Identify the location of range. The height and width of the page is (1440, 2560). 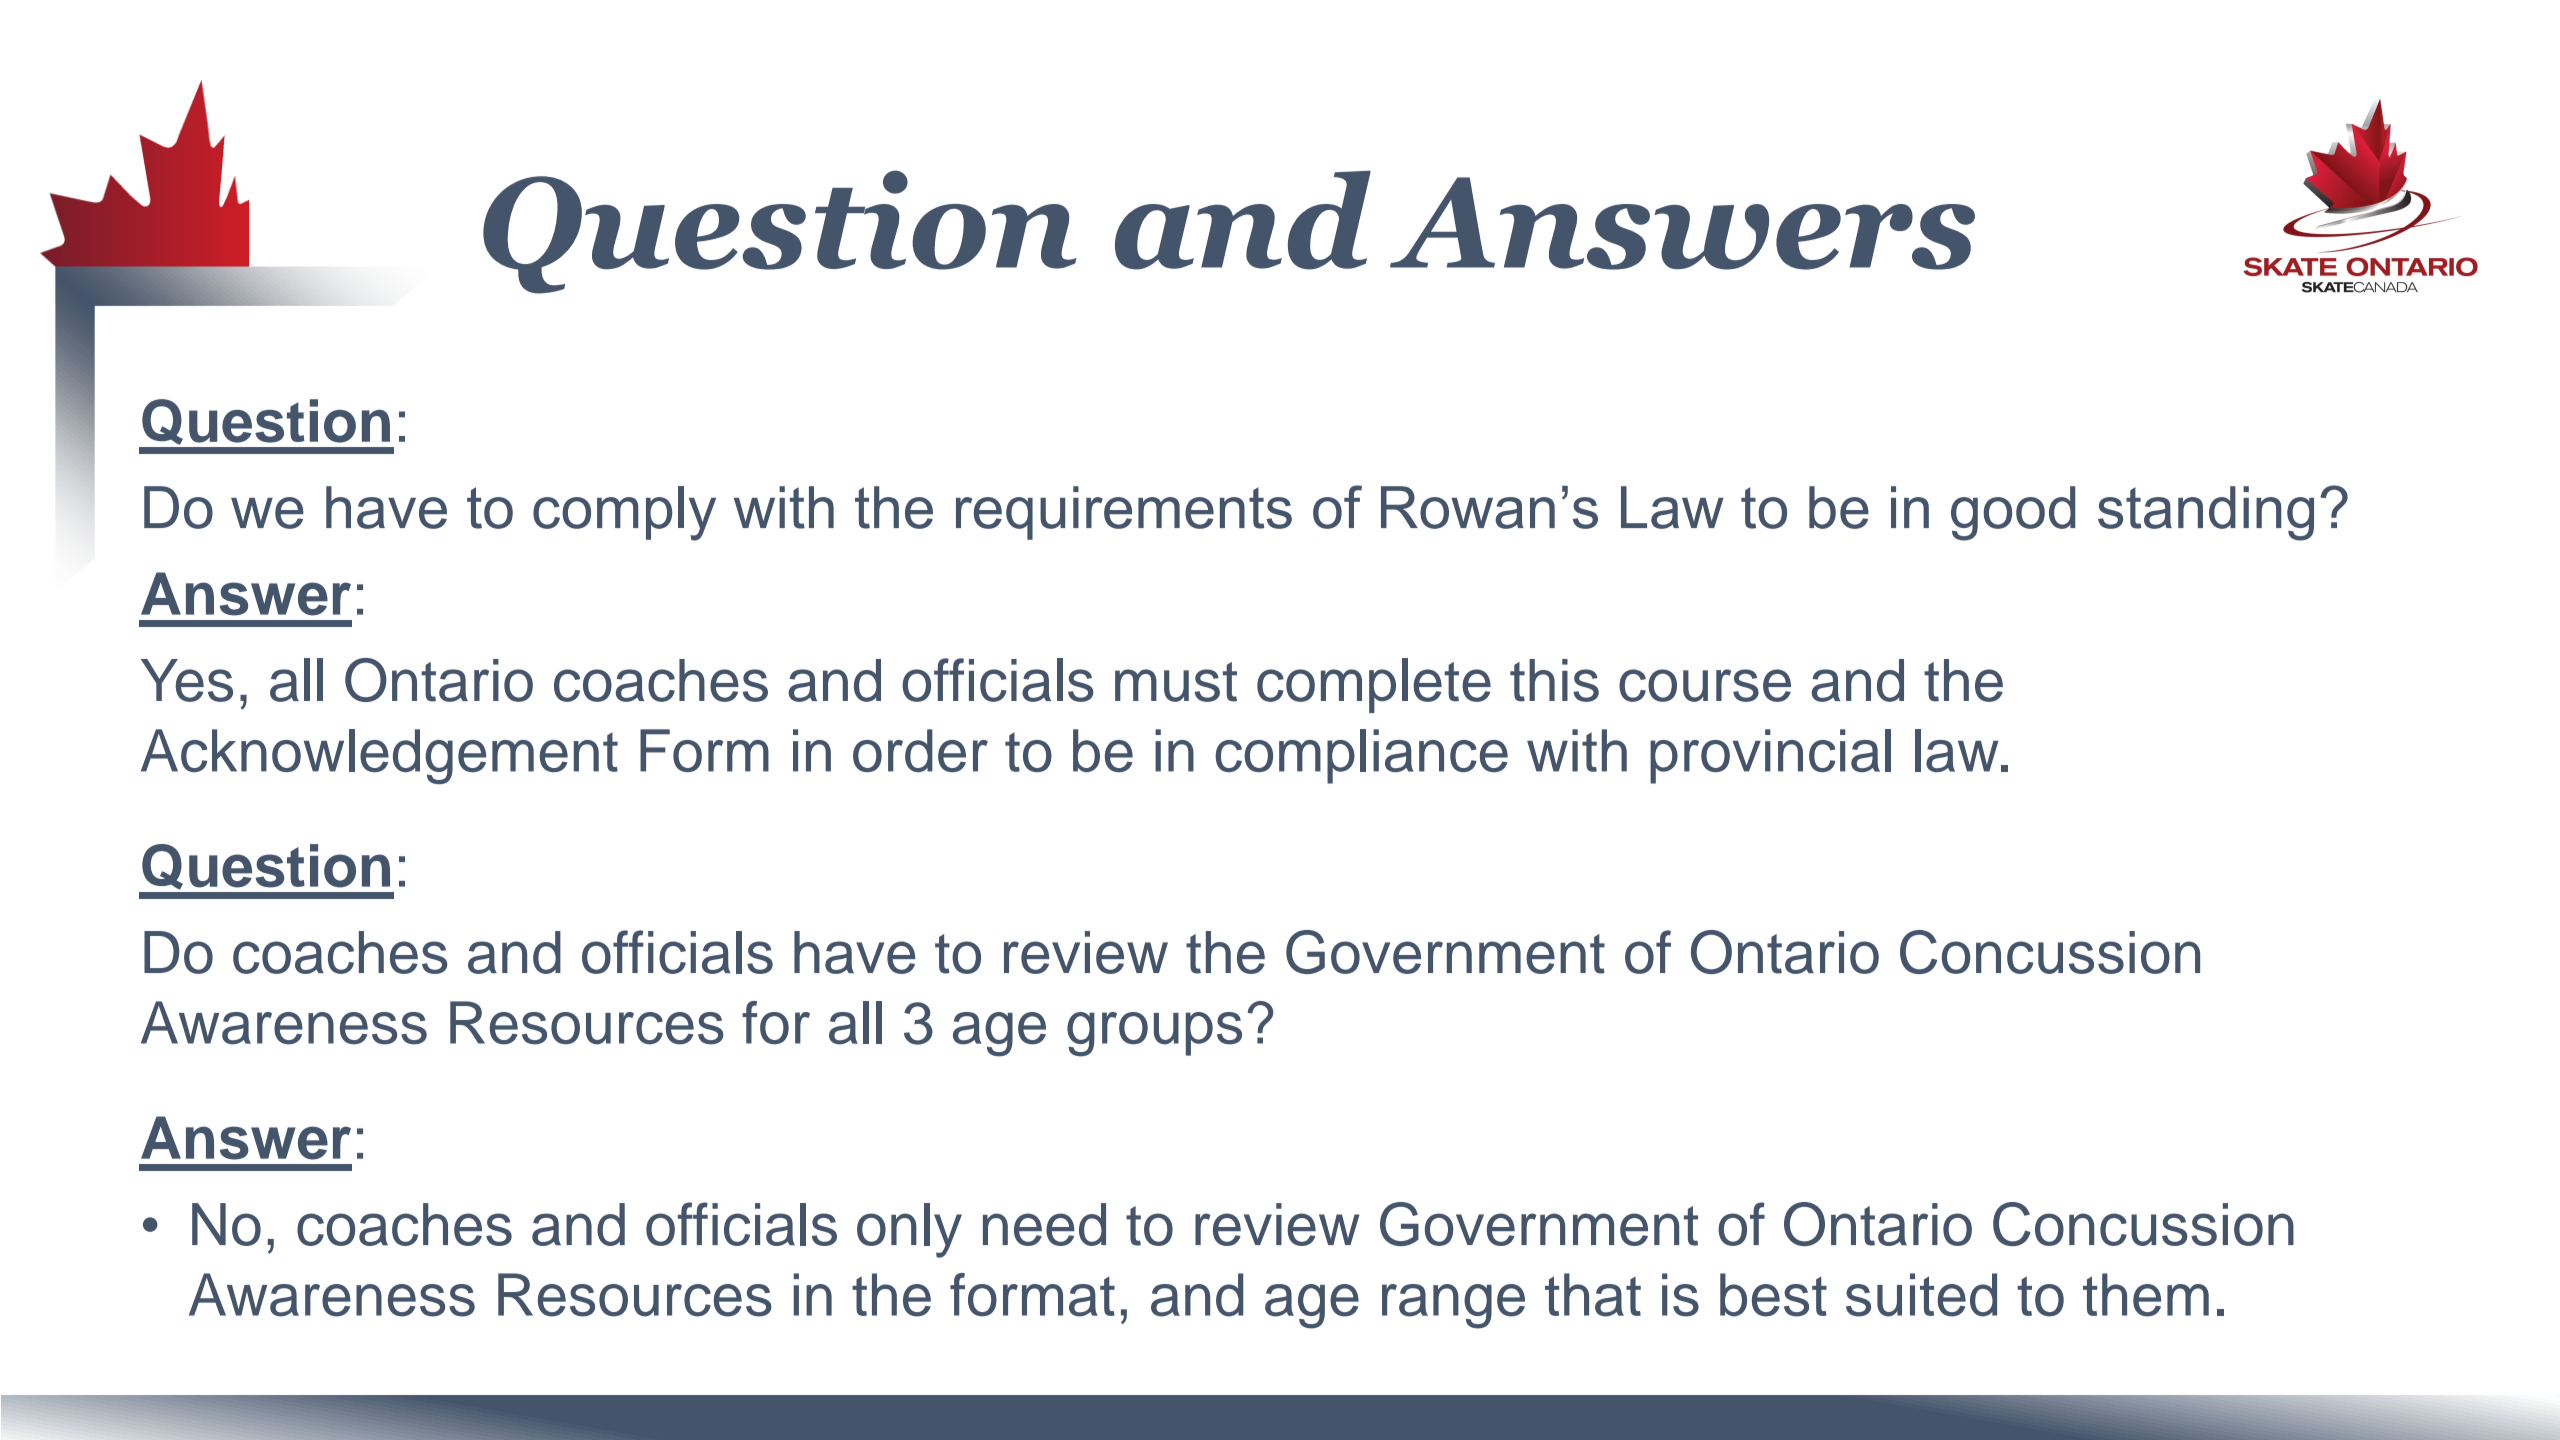
(1453, 1306).
